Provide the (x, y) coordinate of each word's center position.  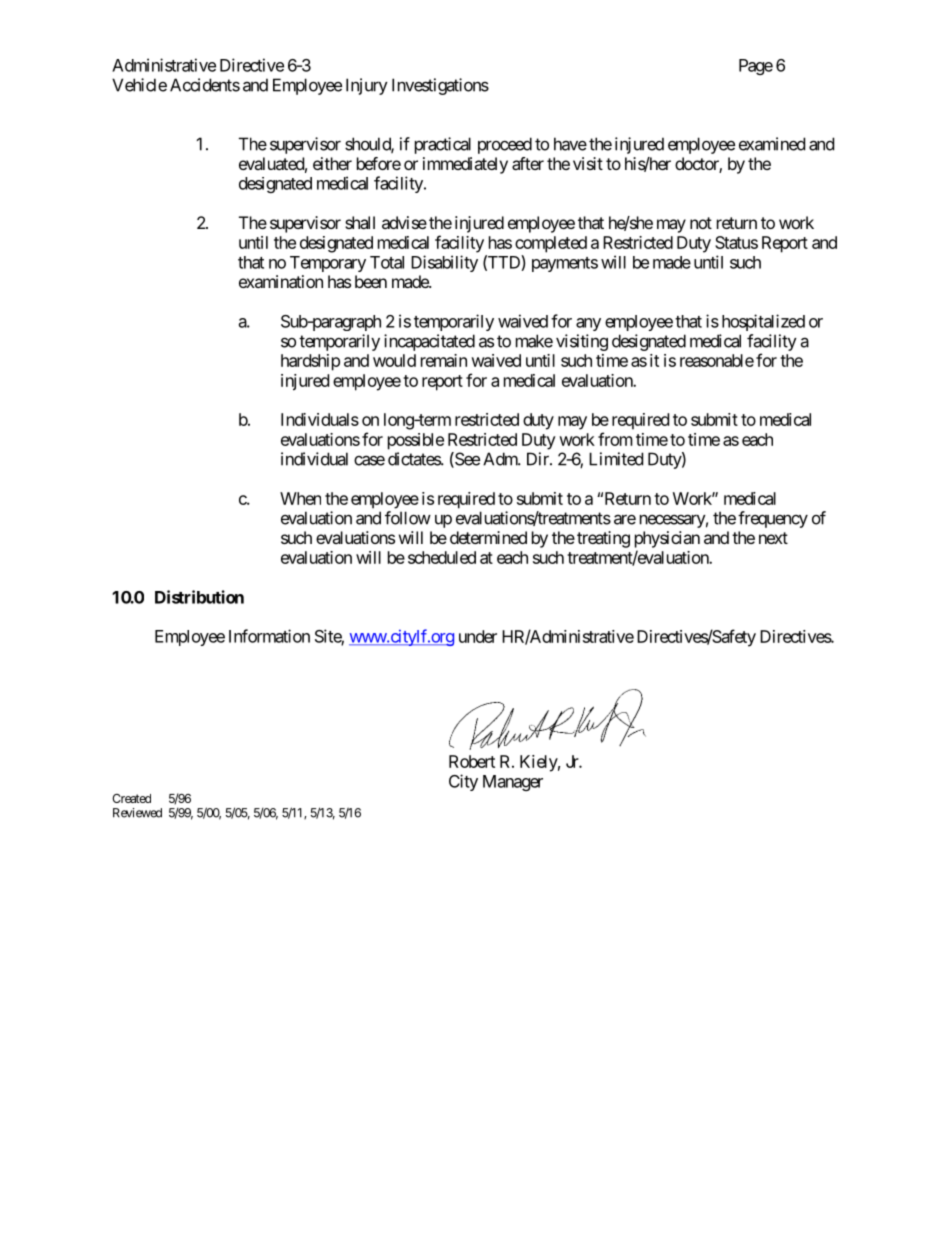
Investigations (440, 86)
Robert (472, 761)
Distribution (199, 597)
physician (667, 539)
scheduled (442, 557)
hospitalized (763, 322)
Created (131, 798)
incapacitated (429, 342)
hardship (310, 362)
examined (772, 144)
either (332, 163)
